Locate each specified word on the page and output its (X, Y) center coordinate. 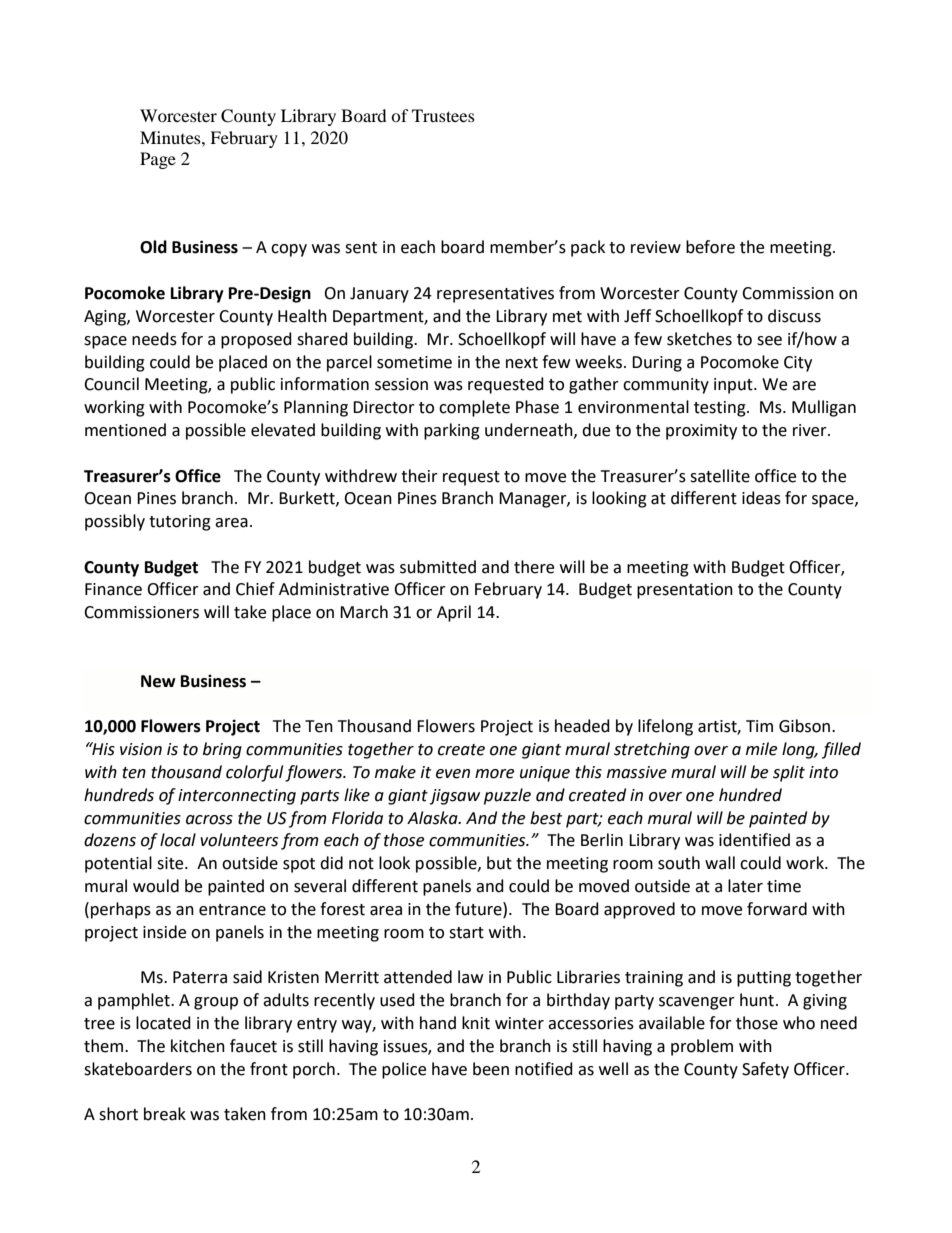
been (491, 1069)
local (178, 840)
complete (474, 408)
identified (754, 840)
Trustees (443, 115)
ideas (761, 498)
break (165, 1114)
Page (158, 160)
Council (111, 384)
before (710, 247)
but (499, 863)
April (454, 613)
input (734, 386)
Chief (255, 589)
